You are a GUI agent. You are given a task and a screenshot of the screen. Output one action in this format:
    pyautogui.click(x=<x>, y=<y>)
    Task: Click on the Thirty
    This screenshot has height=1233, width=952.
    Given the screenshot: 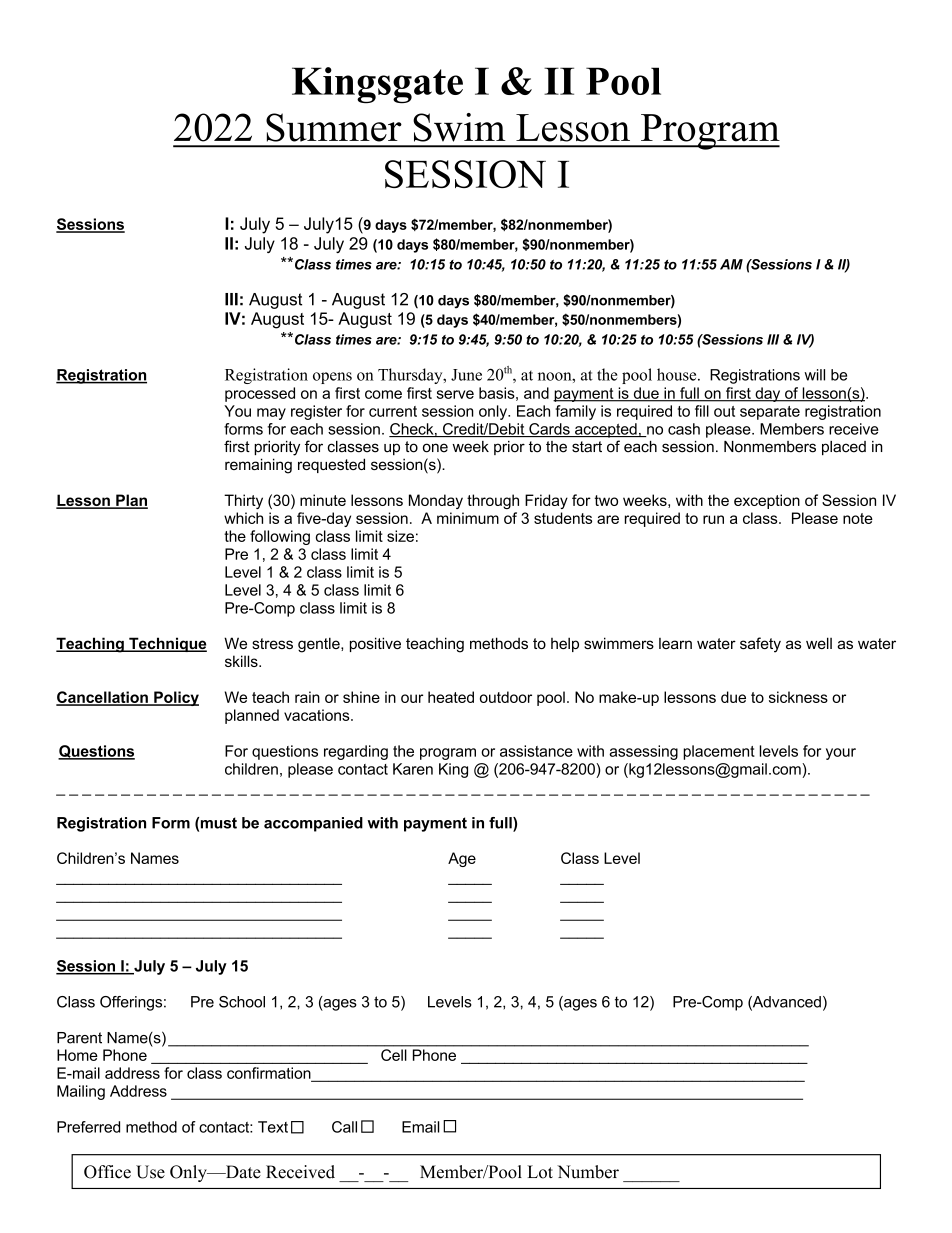 What is the action you would take?
    pyautogui.click(x=243, y=501)
